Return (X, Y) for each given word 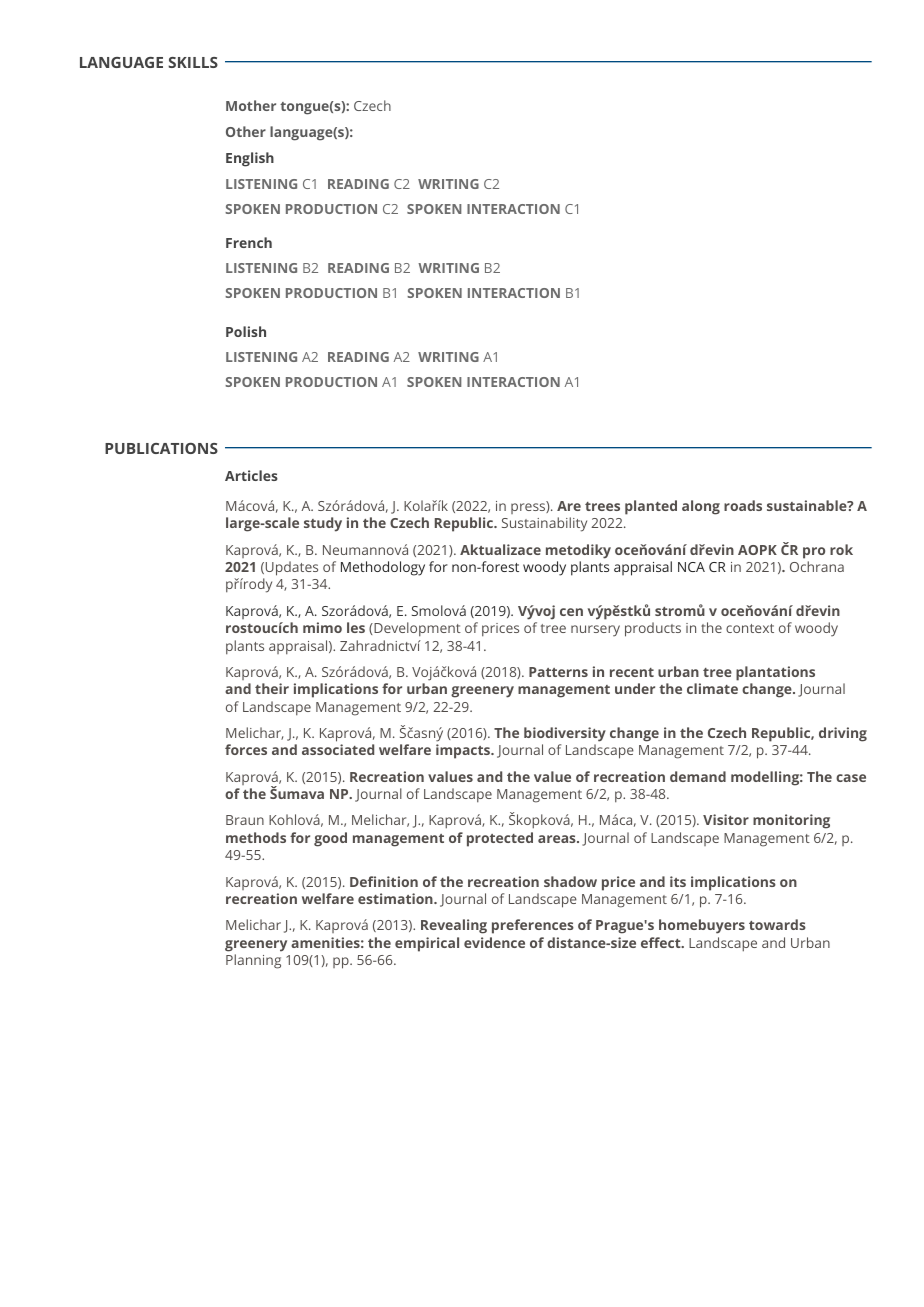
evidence (494, 942)
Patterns (558, 672)
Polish (246, 331)
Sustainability (544, 524)
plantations (775, 673)
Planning (253, 961)
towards (777, 924)
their (272, 688)
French (249, 242)
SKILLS (193, 62)
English (250, 159)
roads (743, 505)
